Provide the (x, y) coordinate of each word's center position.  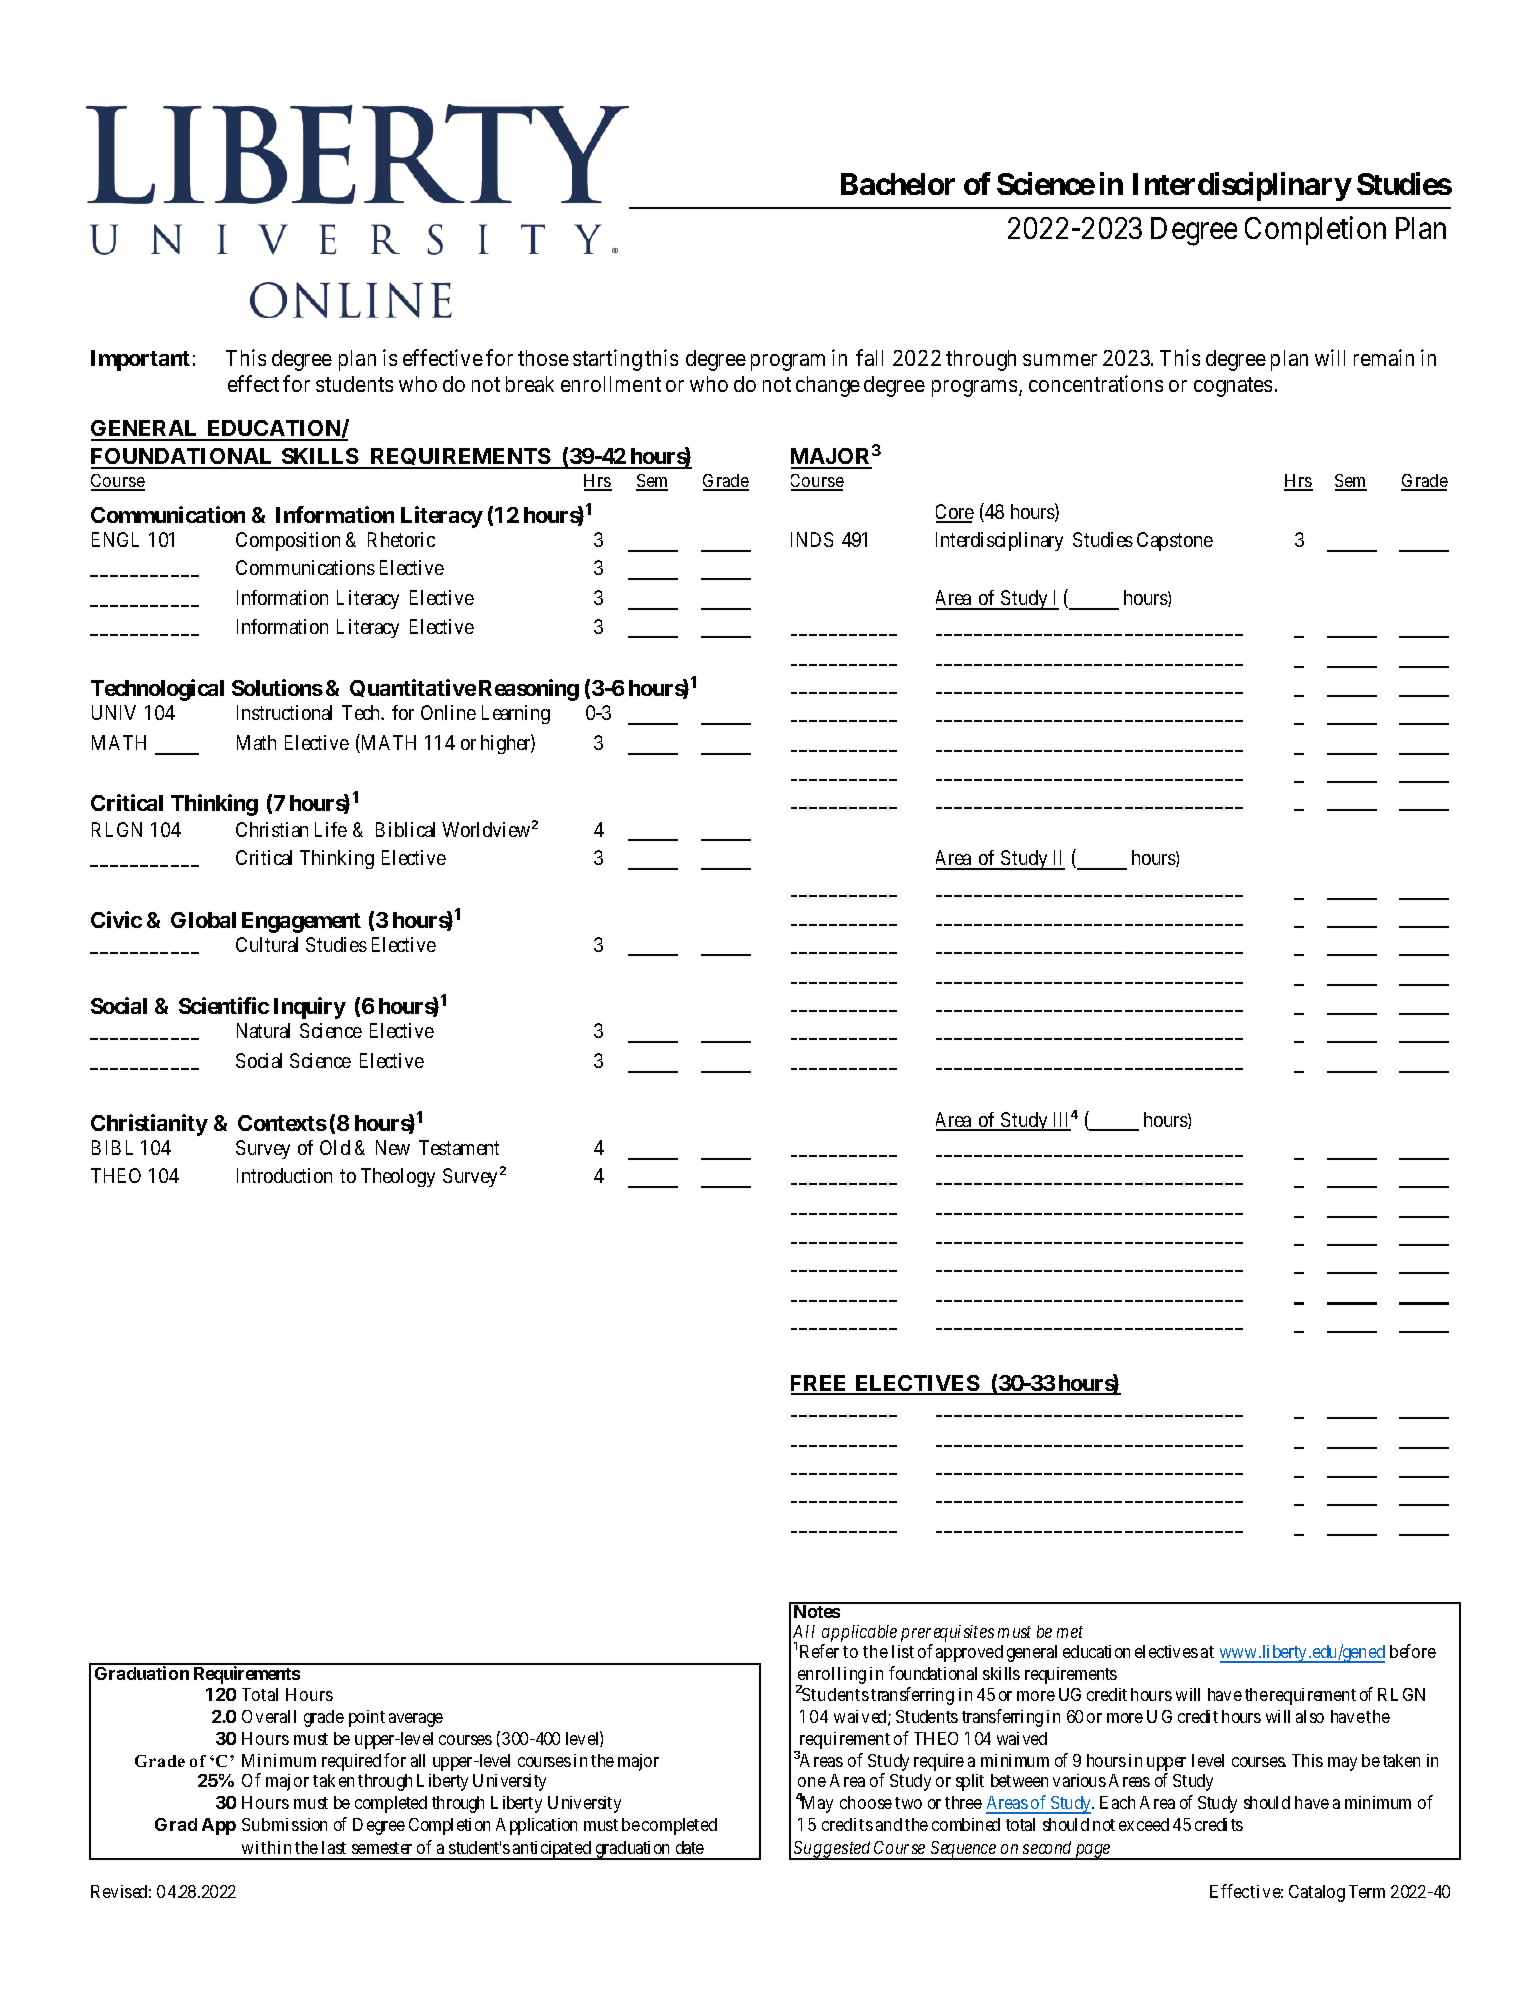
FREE (820, 1384)
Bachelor (898, 184)
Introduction (284, 1175)
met (1070, 1632)
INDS (812, 539)
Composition (288, 541)
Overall (269, 1716)
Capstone (1175, 541)
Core (955, 513)
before (1413, 1651)
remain (1384, 357)
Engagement (301, 922)
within (266, 1847)
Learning (516, 714)
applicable (859, 1635)
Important (140, 360)
